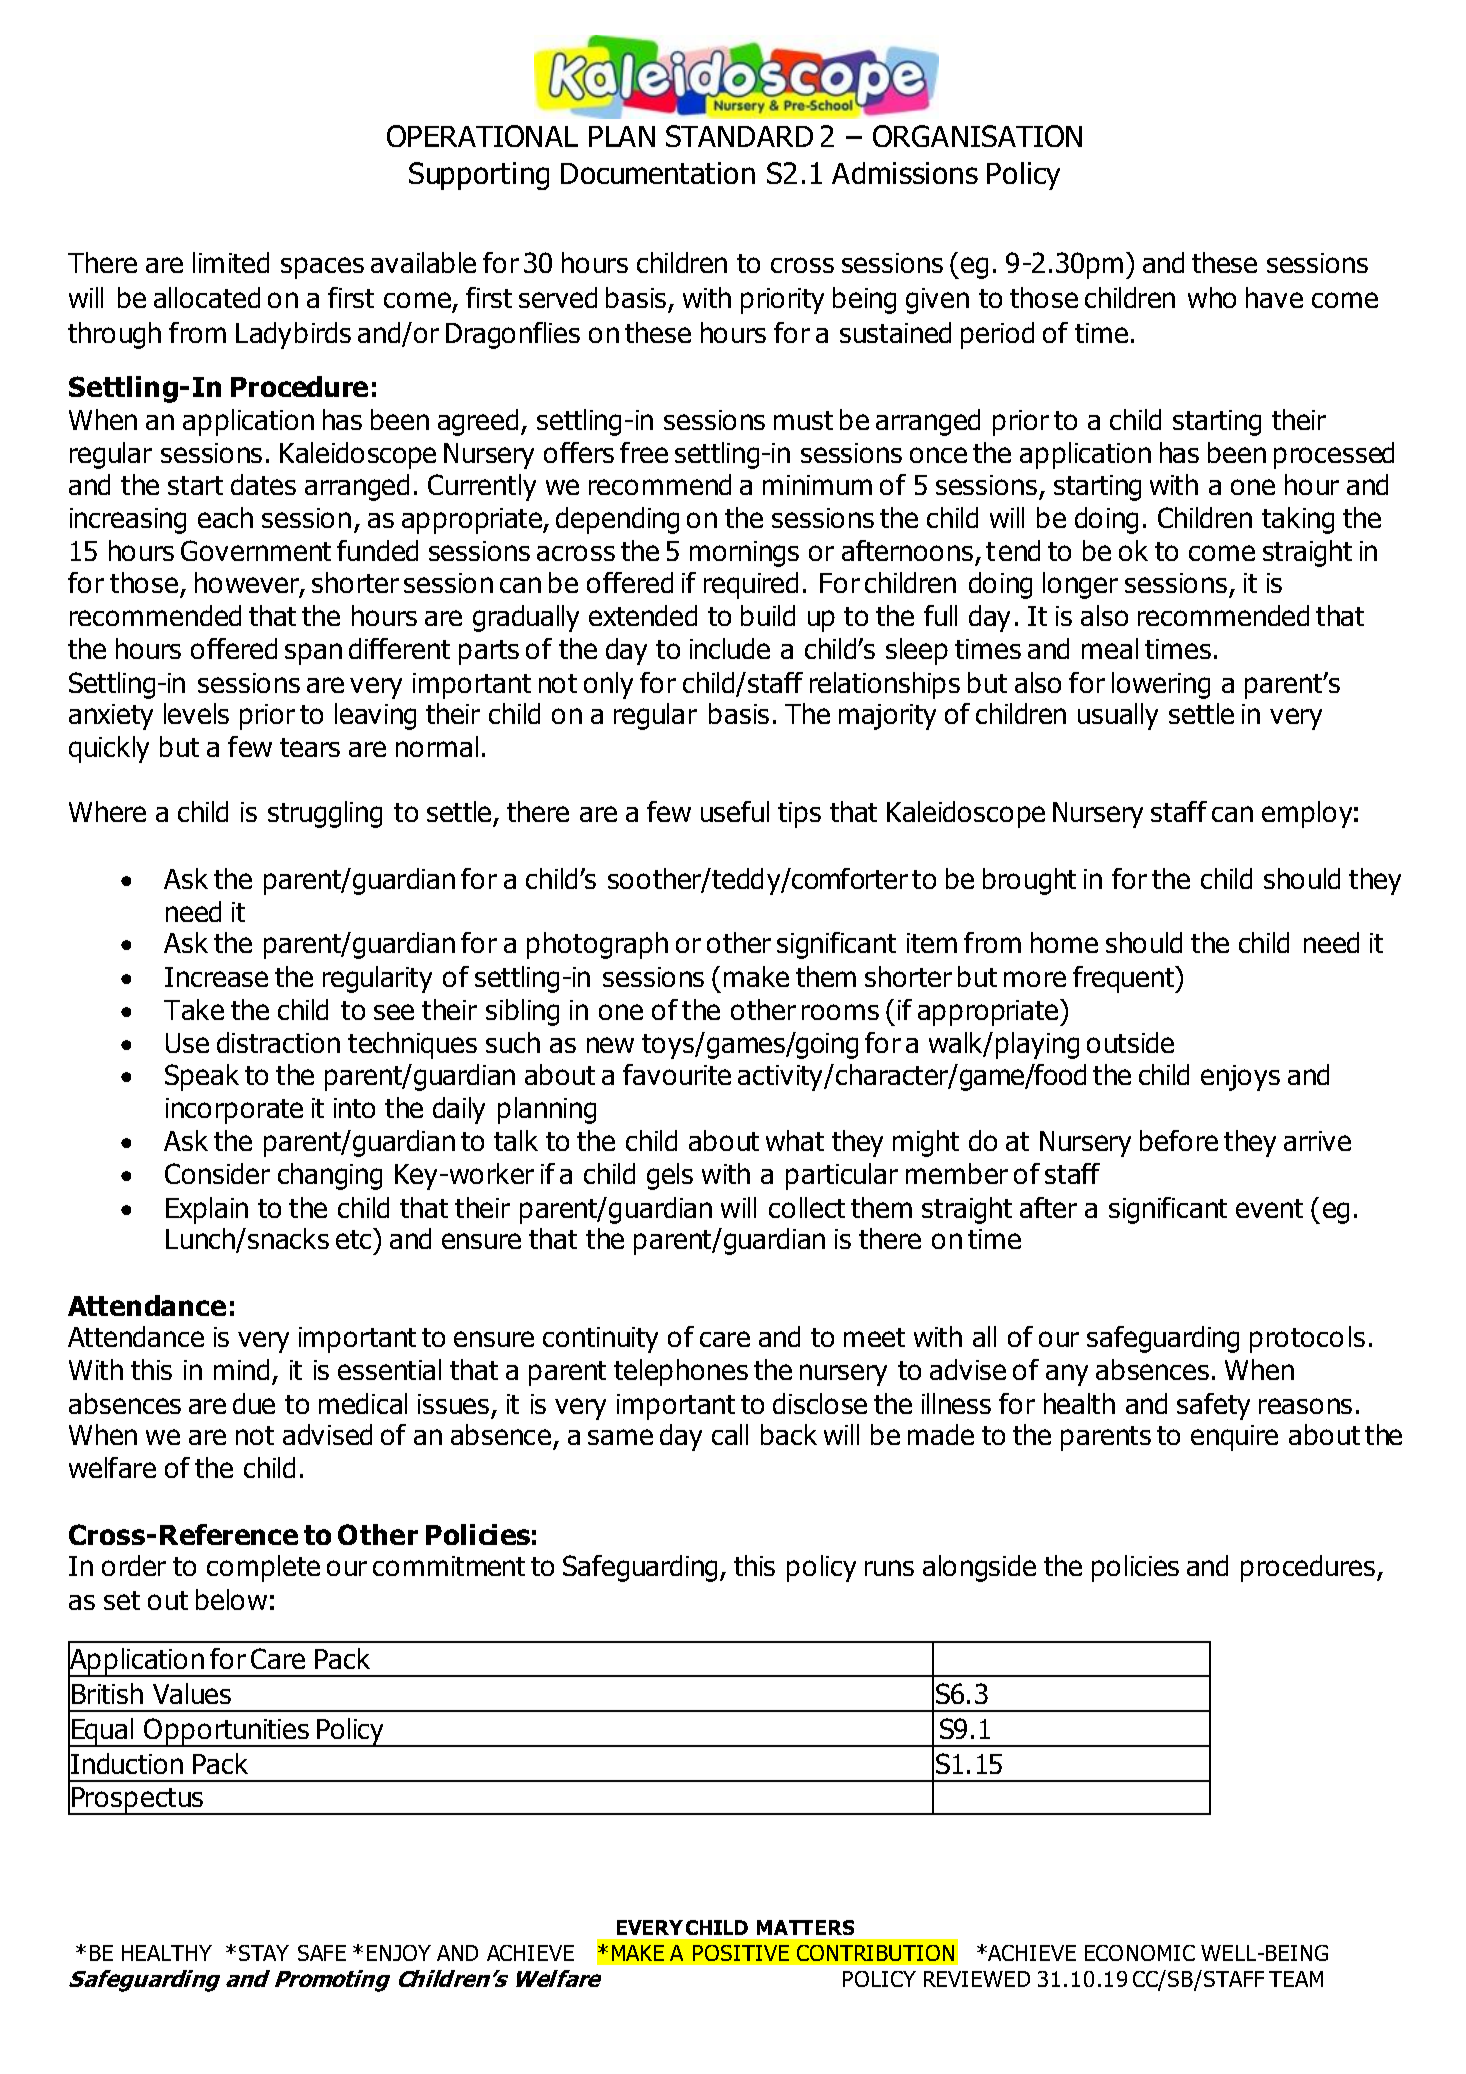  Describe the element at coordinates (263, 1568) in the screenshot. I see `complete` at that location.
